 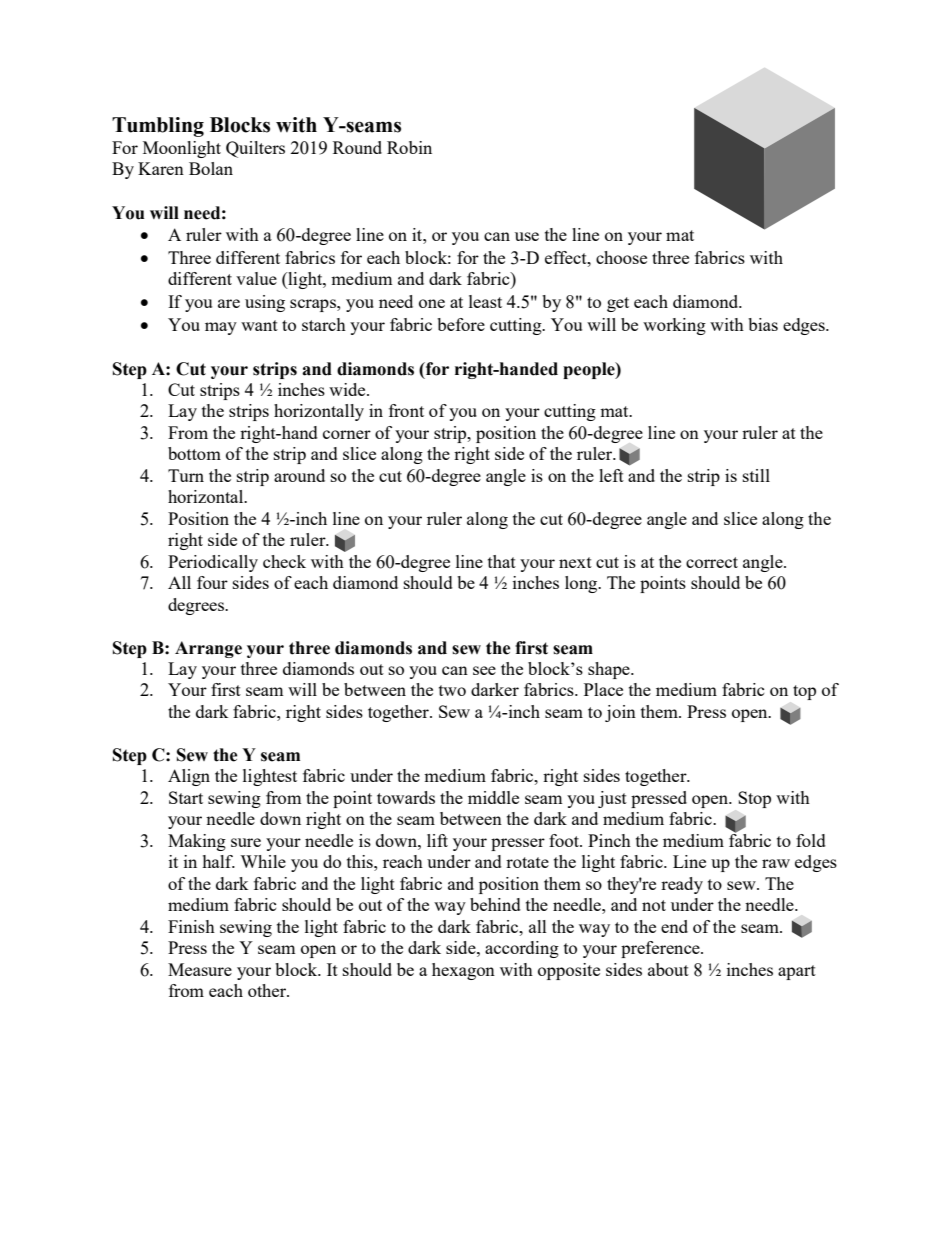 I want to click on choose, so click(x=621, y=257).
